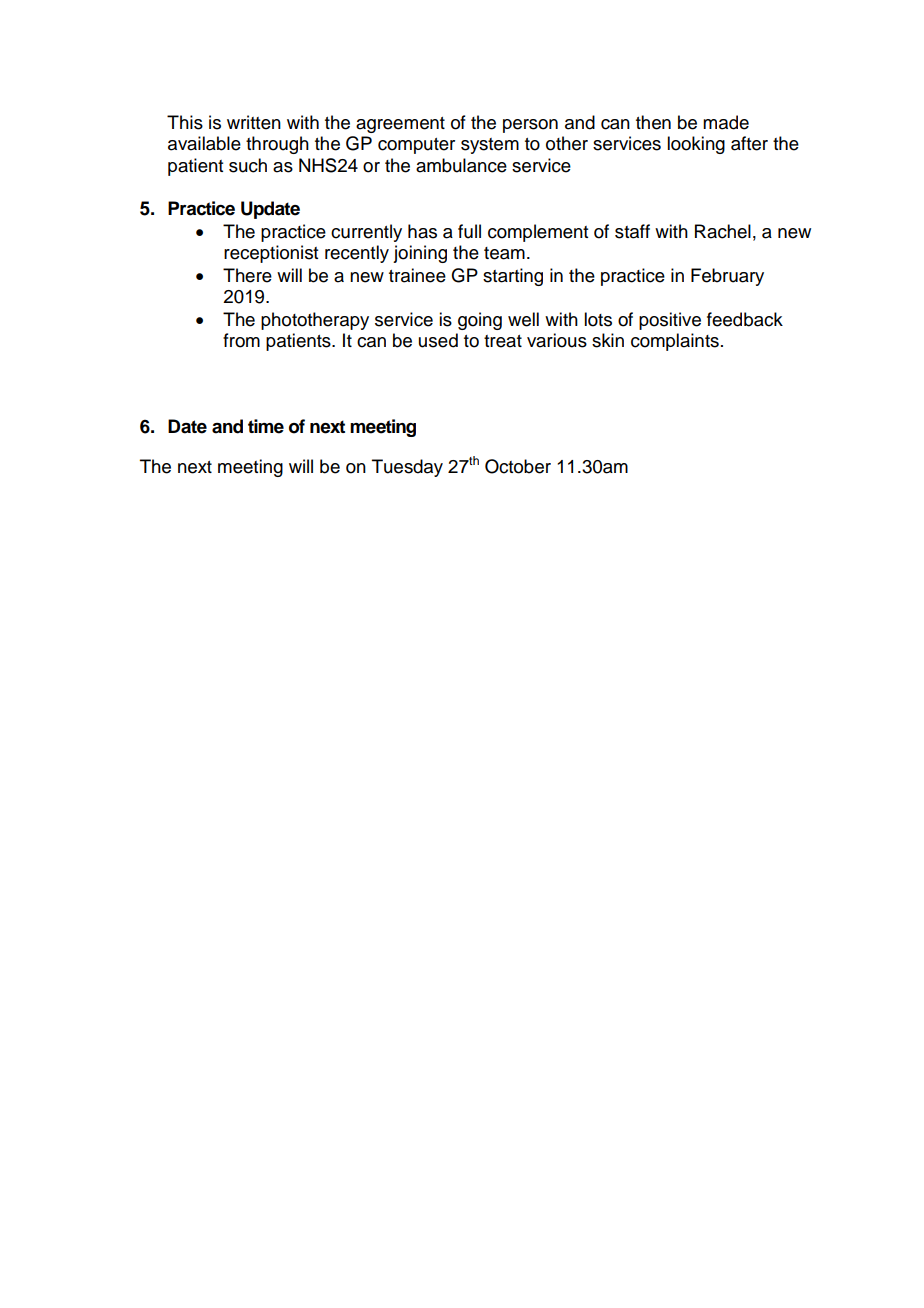 The image size is (924, 1308). I want to click on written, so click(254, 122).
